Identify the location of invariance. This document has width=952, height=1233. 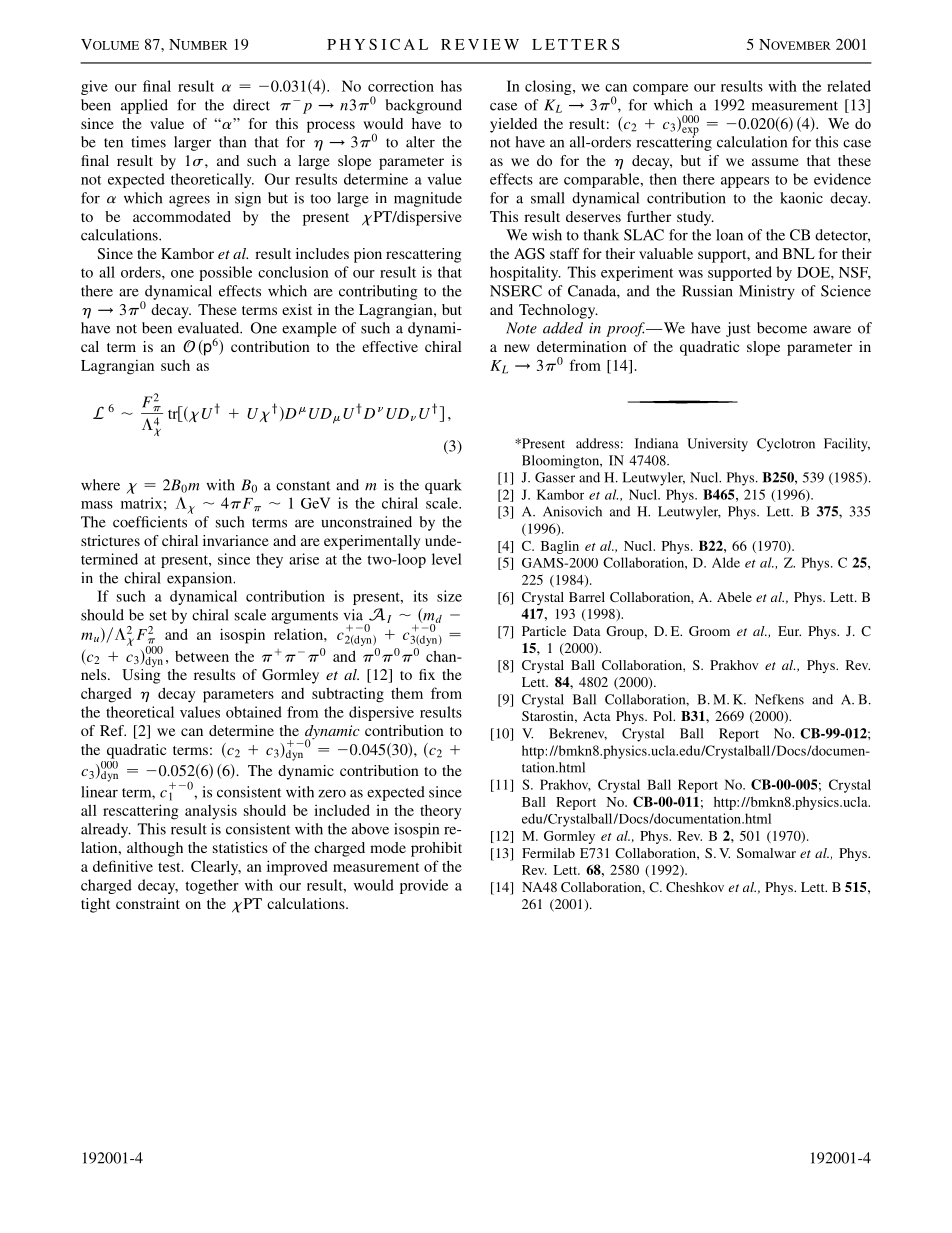
(236, 540).
